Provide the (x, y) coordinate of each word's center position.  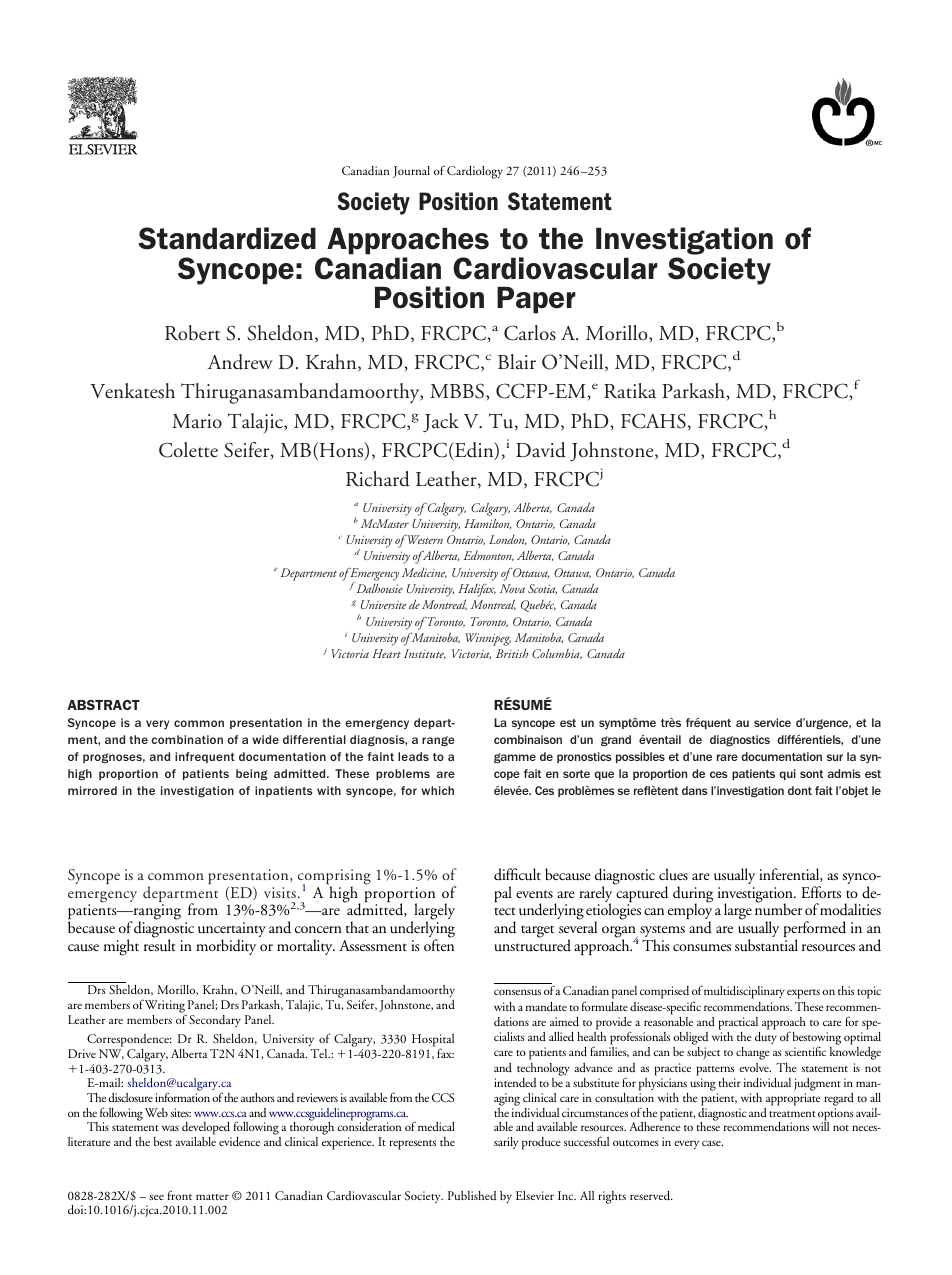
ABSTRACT (103, 705)
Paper (536, 300)
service (772, 722)
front (179, 1195)
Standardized (227, 238)
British (512, 653)
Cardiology (475, 172)
